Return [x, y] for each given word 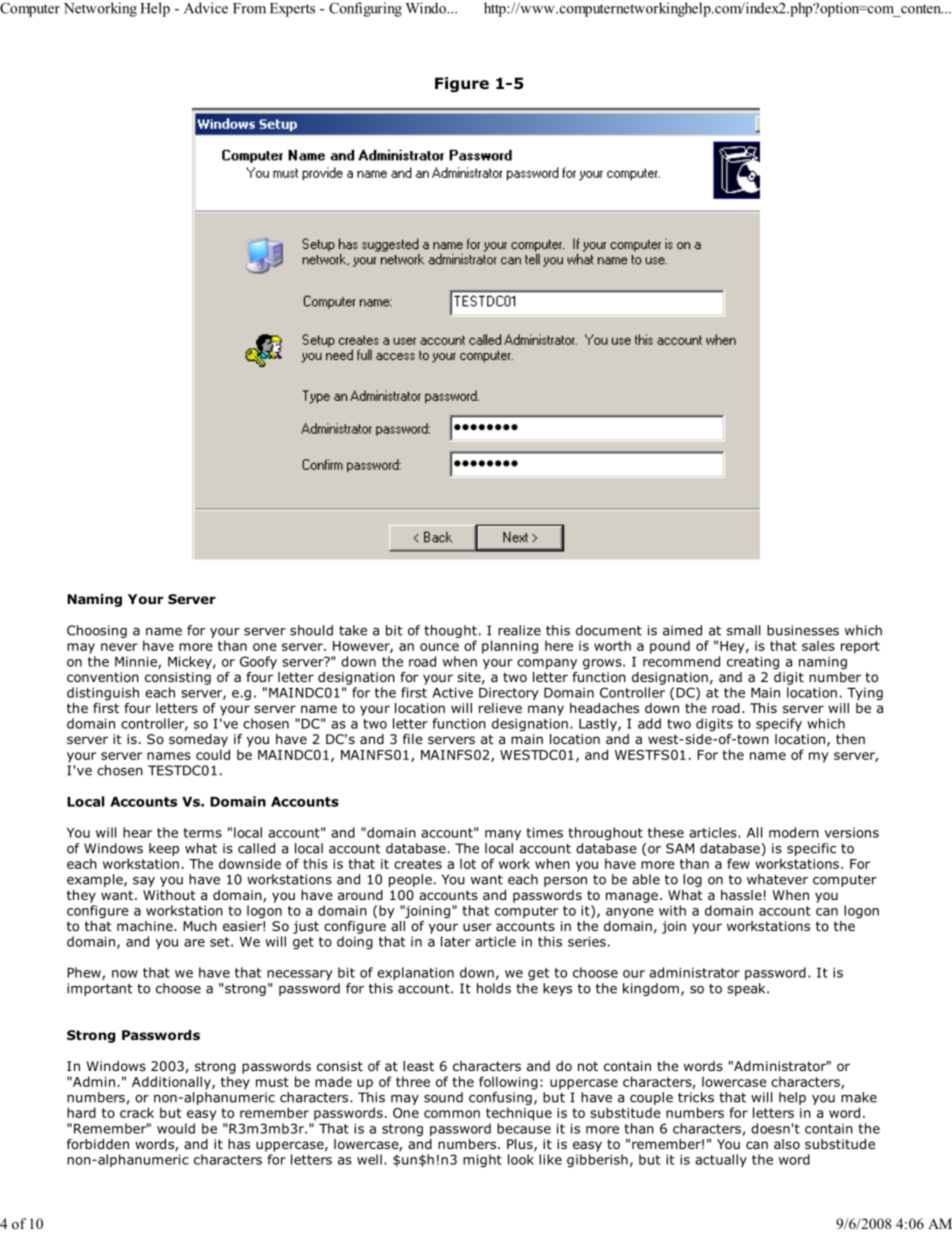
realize [519, 630]
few [738, 863]
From [249, 8]
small [743, 630]
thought [450, 631]
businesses [803, 630]
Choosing [97, 631]
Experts [292, 10]
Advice [206, 8]
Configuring [365, 9]
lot [468, 863]
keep [164, 849]
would [176, 1128]
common [452, 1114]
